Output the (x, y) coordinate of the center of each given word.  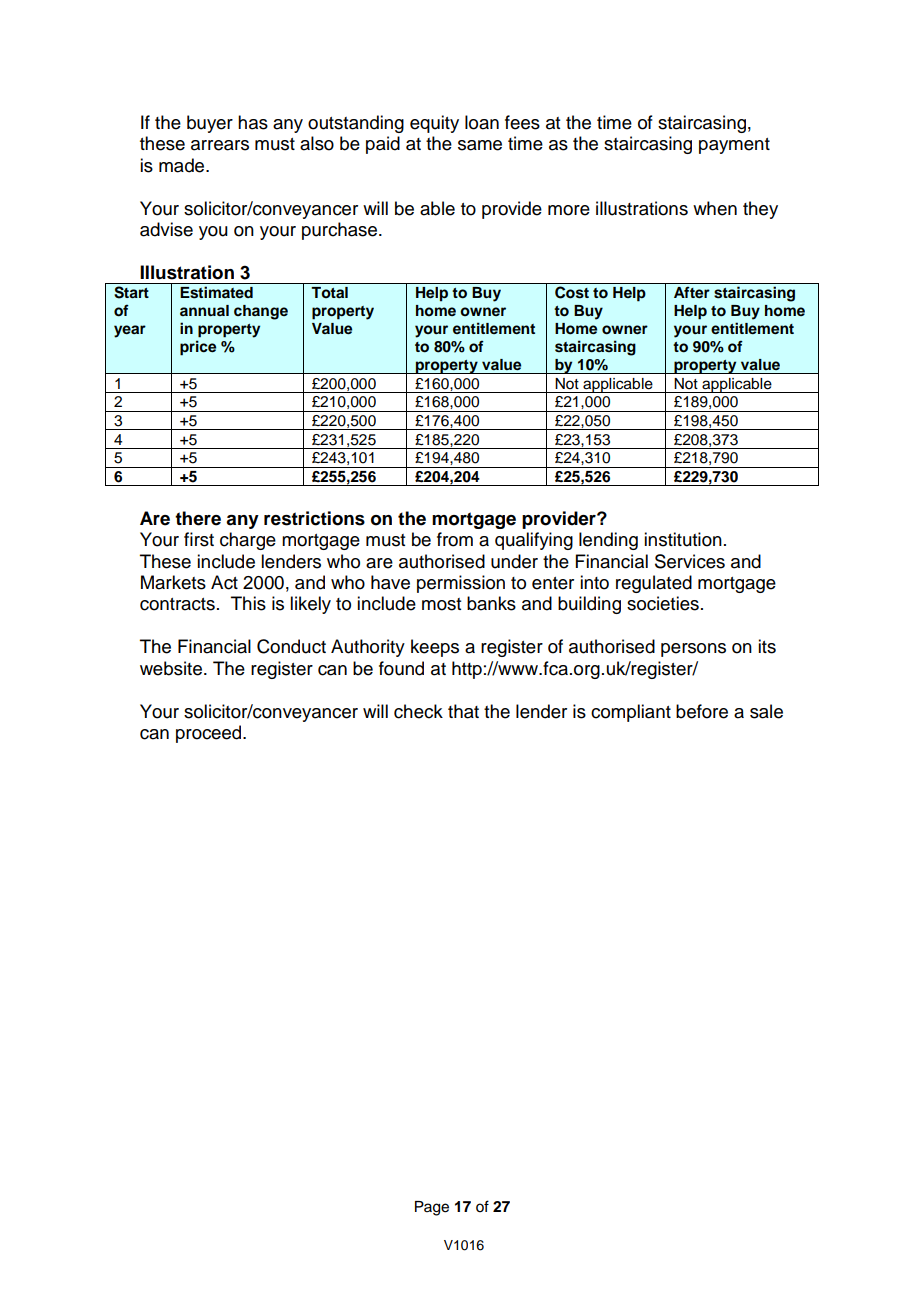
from (455, 539)
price (198, 348)
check (418, 711)
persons (693, 650)
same (480, 145)
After (692, 292)
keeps (435, 648)
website (171, 668)
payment (734, 146)
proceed (210, 734)
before (702, 711)
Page (432, 1208)
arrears (220, 145)
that (463, 711)
